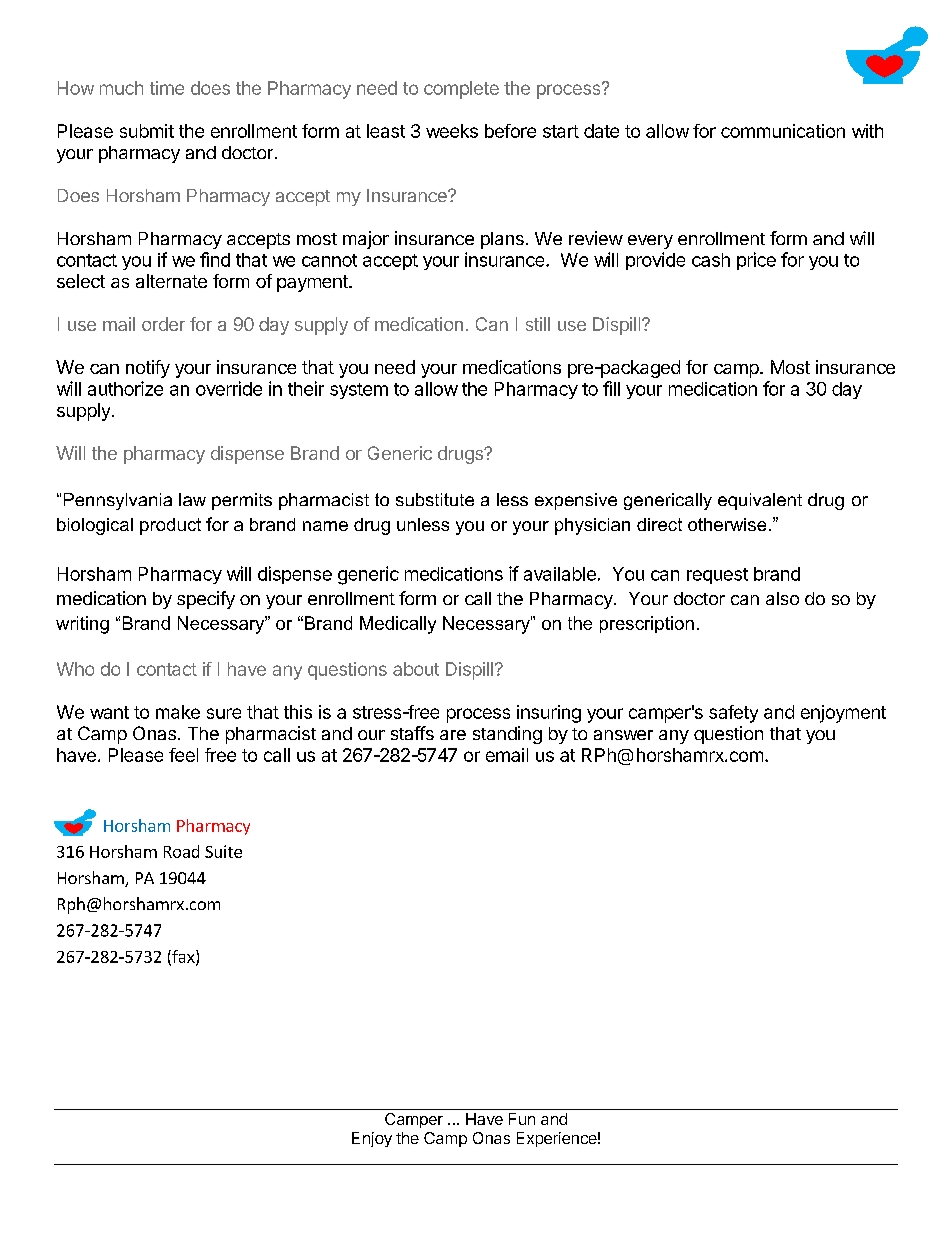 The width and height of the document is (952, 1233). I want to click on law, so click(192, 499).
